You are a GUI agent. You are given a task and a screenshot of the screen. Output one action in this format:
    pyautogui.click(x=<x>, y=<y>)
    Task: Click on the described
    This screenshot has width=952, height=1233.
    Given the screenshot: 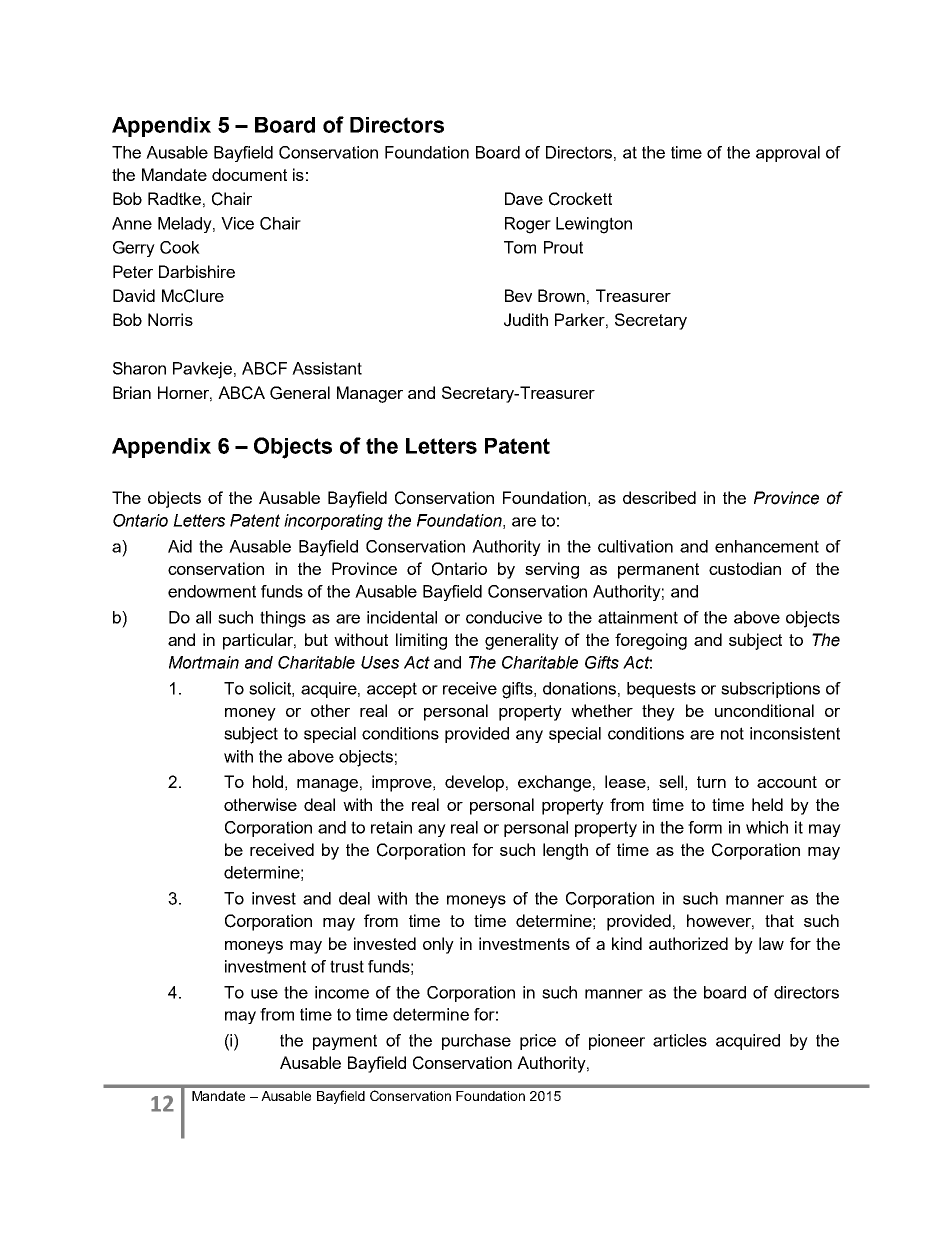 What is the action you would take?
    pyautogui.click(x=659, y=497)
